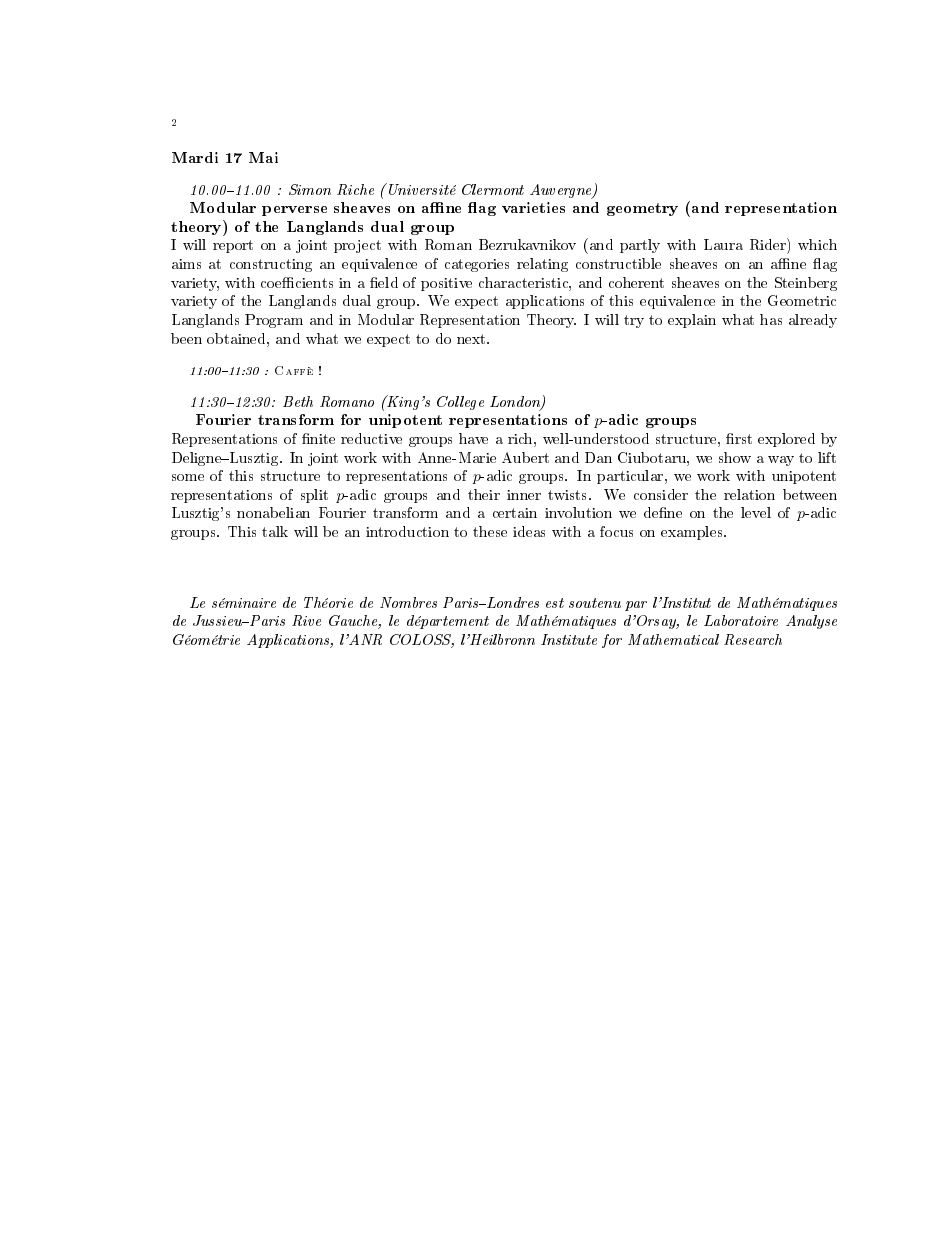 The height and width of the screenshot is (1233, 952). I want to click on geometry, so click(642, 209).
